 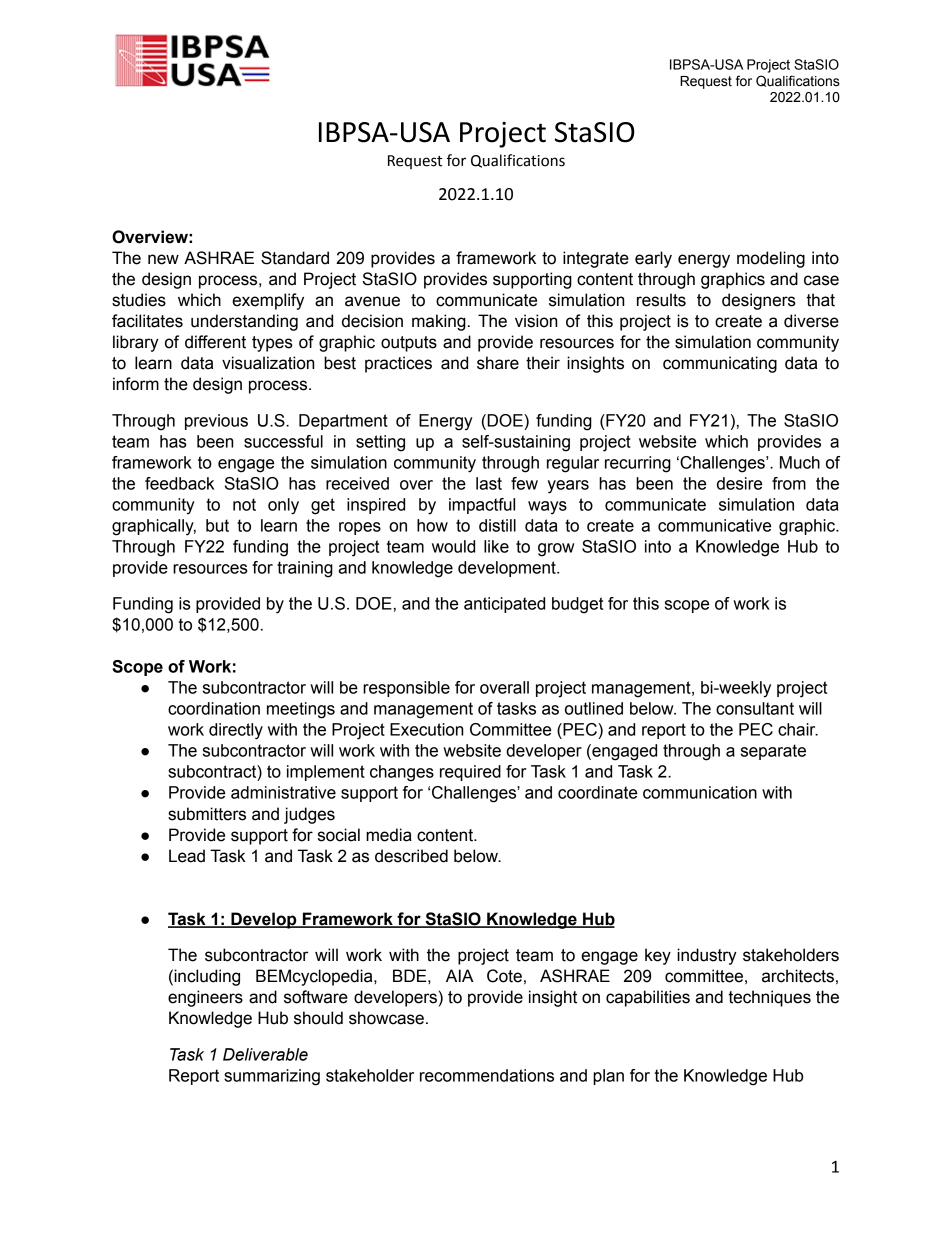 What do you see at coordinates (487, 1075) in the screenshot?
I see `recommendations` at bounding box center [487, 1075].
